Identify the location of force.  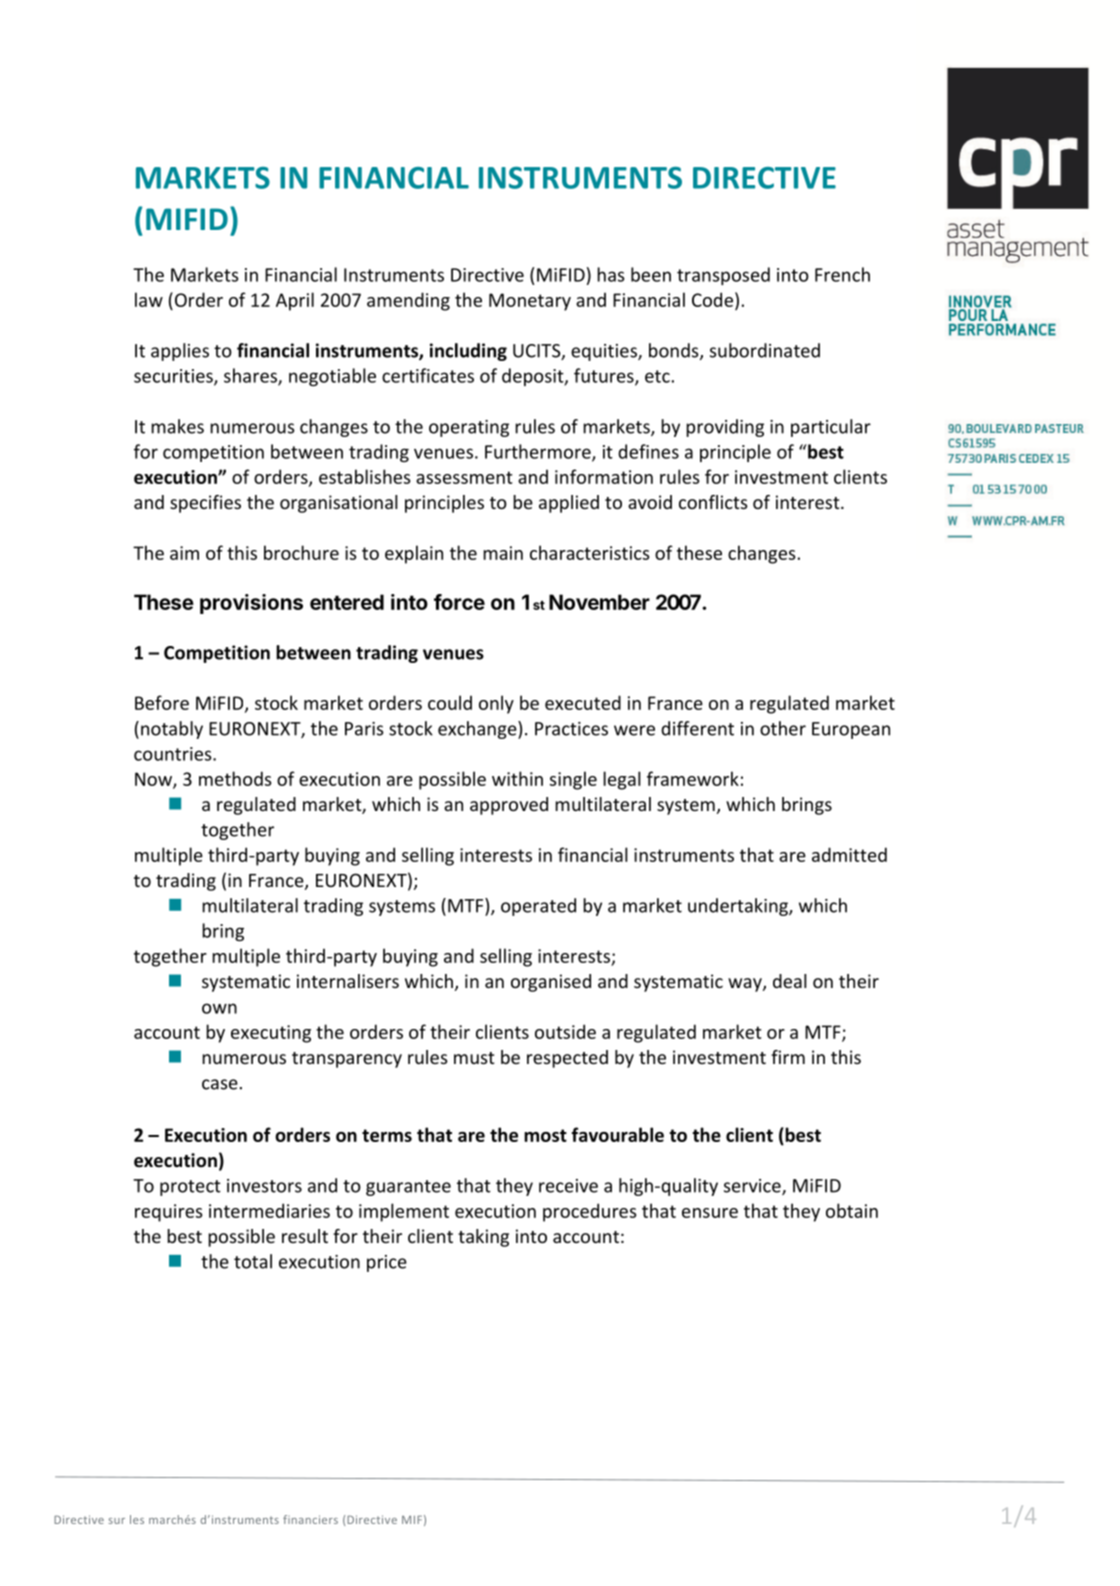
(459, 602).
